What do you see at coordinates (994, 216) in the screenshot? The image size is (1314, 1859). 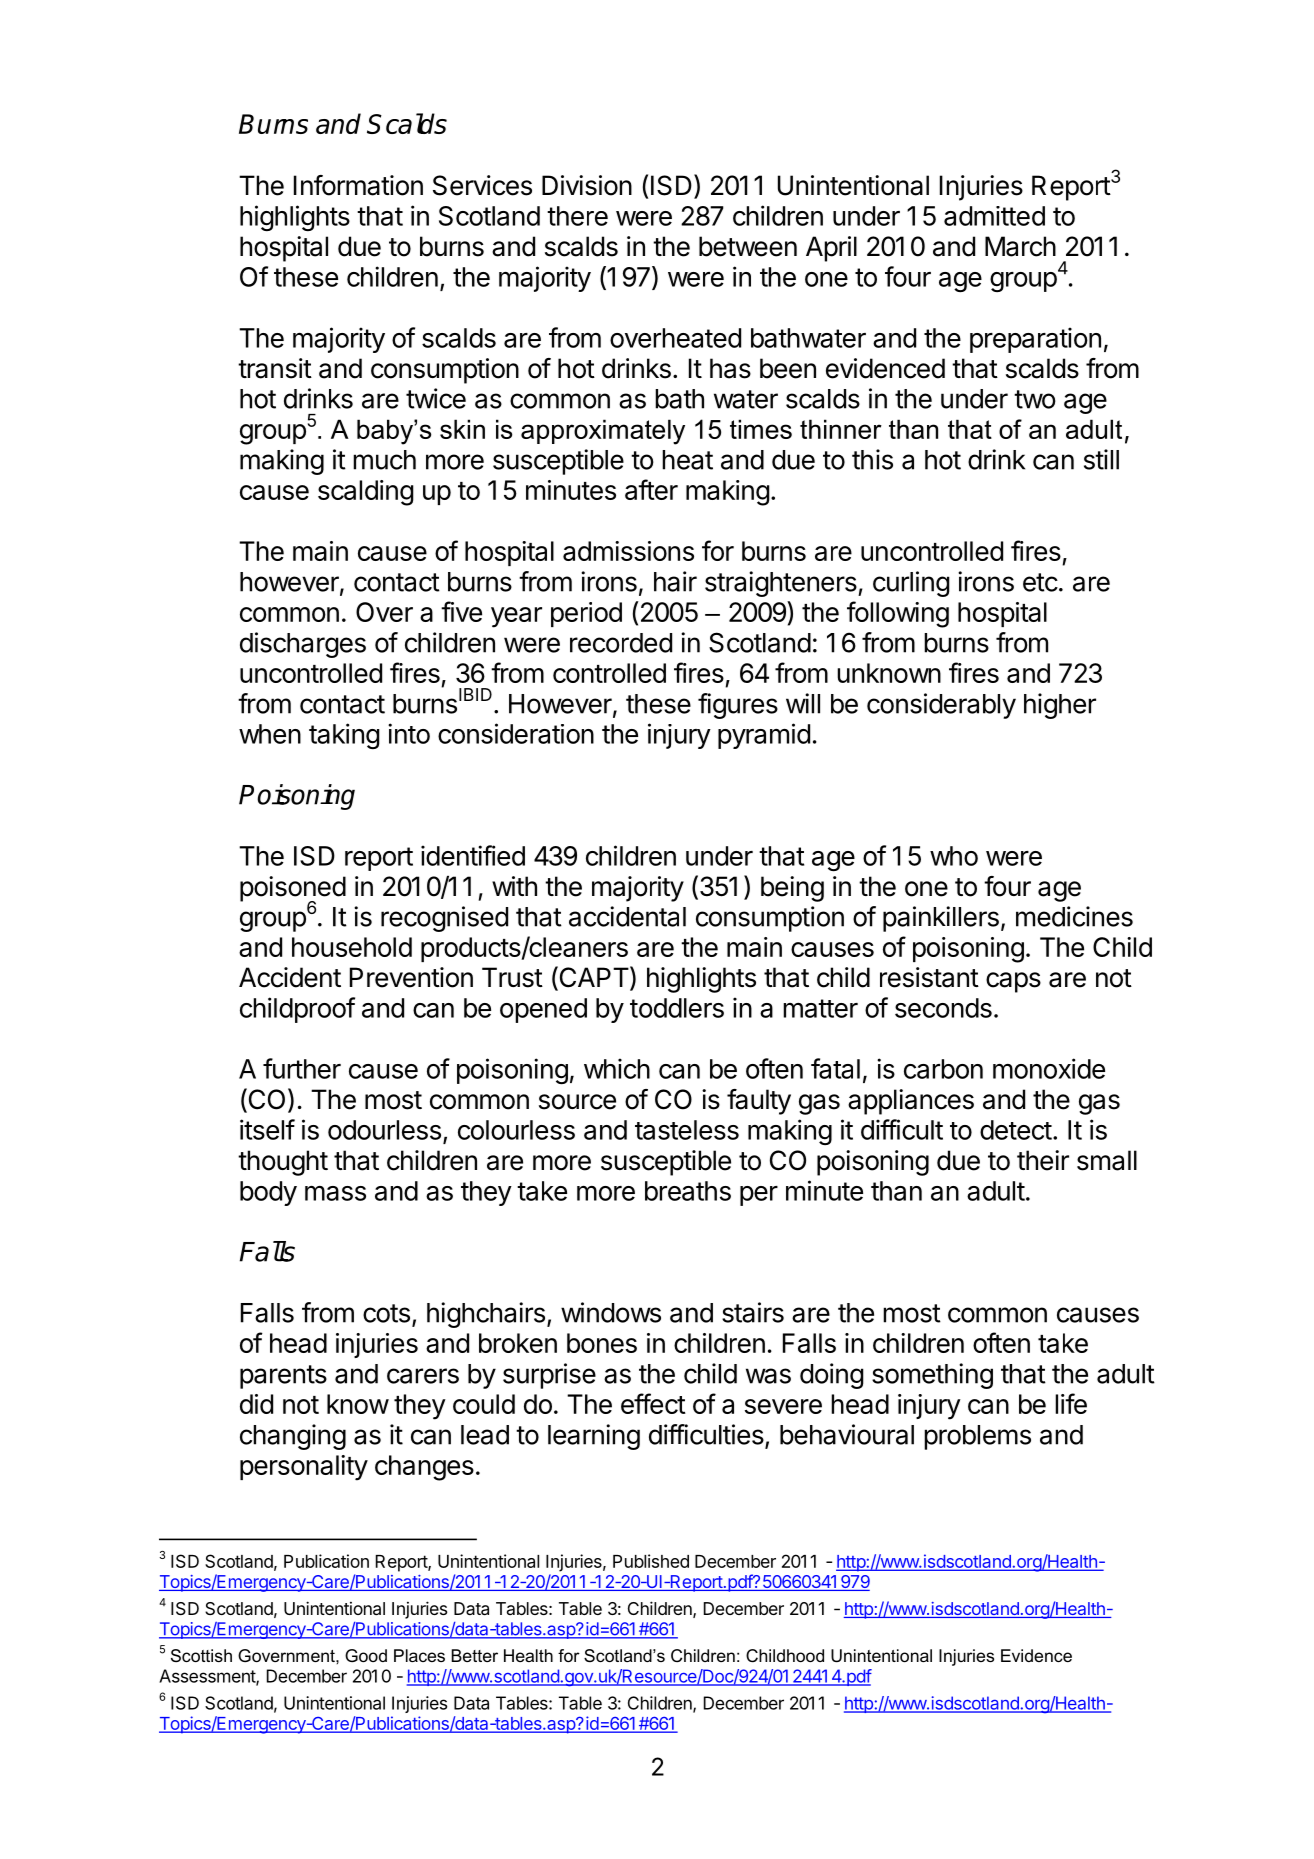 I see `admitted` at bounding box center [994, 216].
